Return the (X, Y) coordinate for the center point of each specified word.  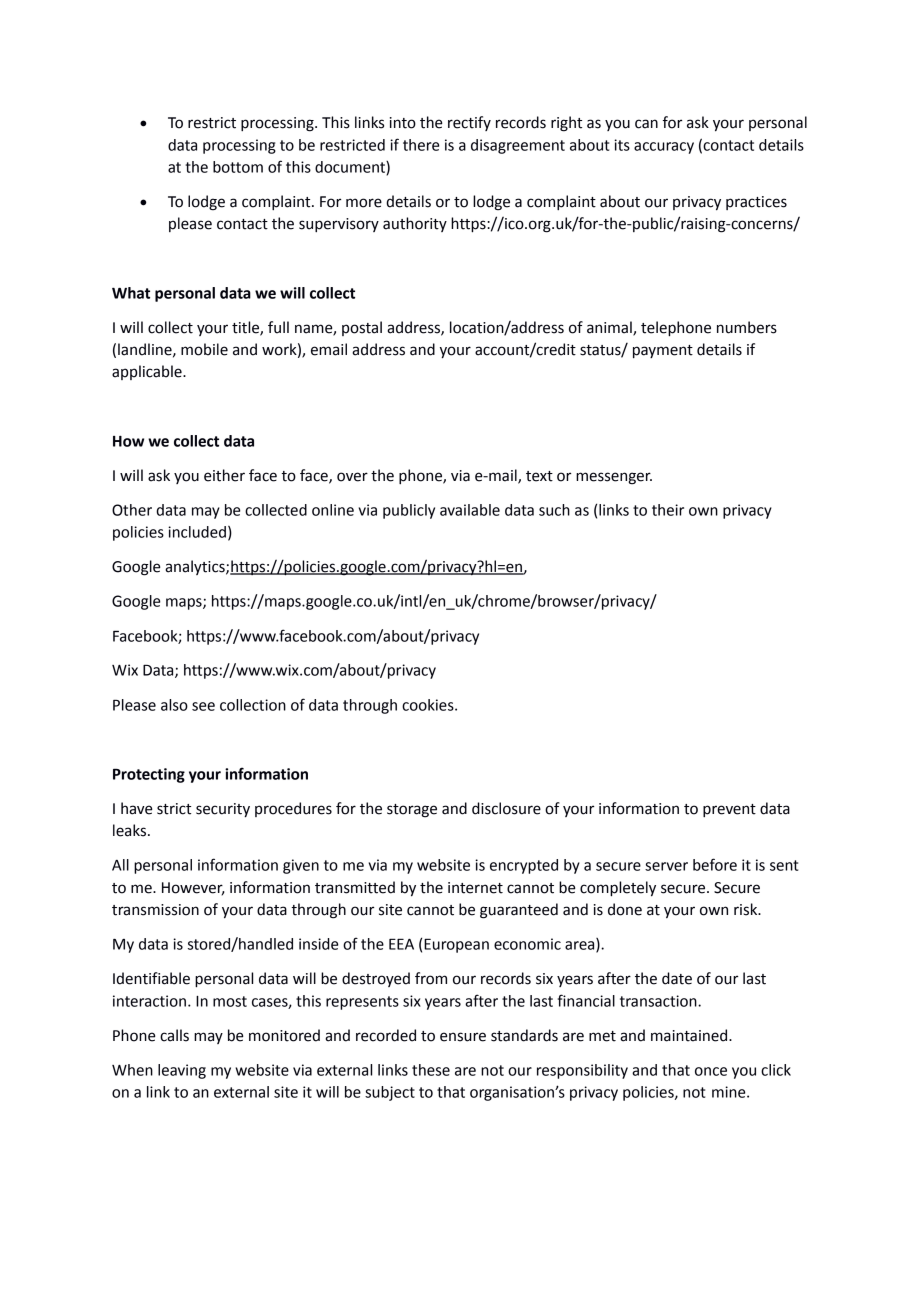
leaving (182, 1071)
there (421, 145)
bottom (238, 167)
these (431, 1070)
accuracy (664, 148)
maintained (690, 1035)
